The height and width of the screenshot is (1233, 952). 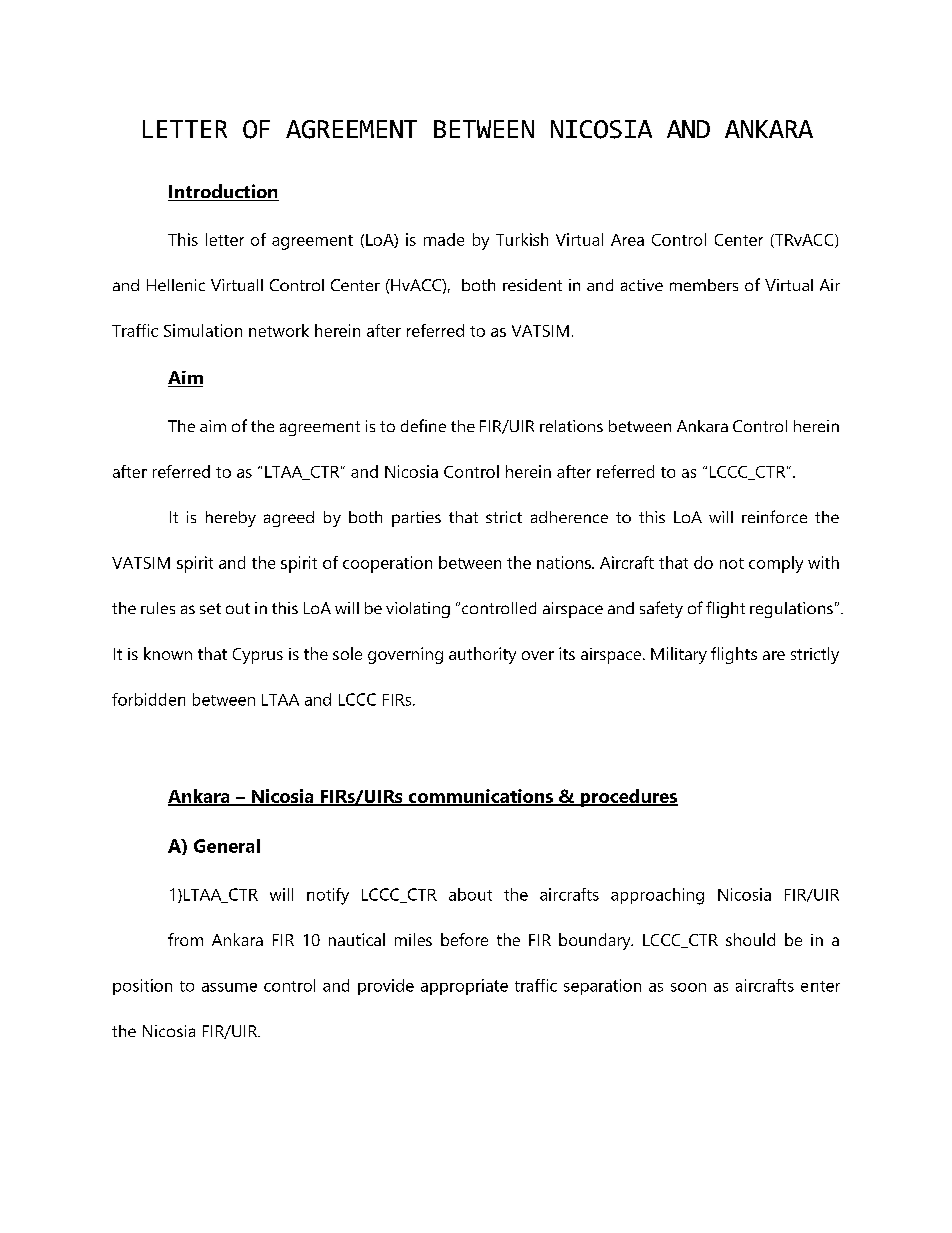 I want to click on define, so click(x=423, y=425).
